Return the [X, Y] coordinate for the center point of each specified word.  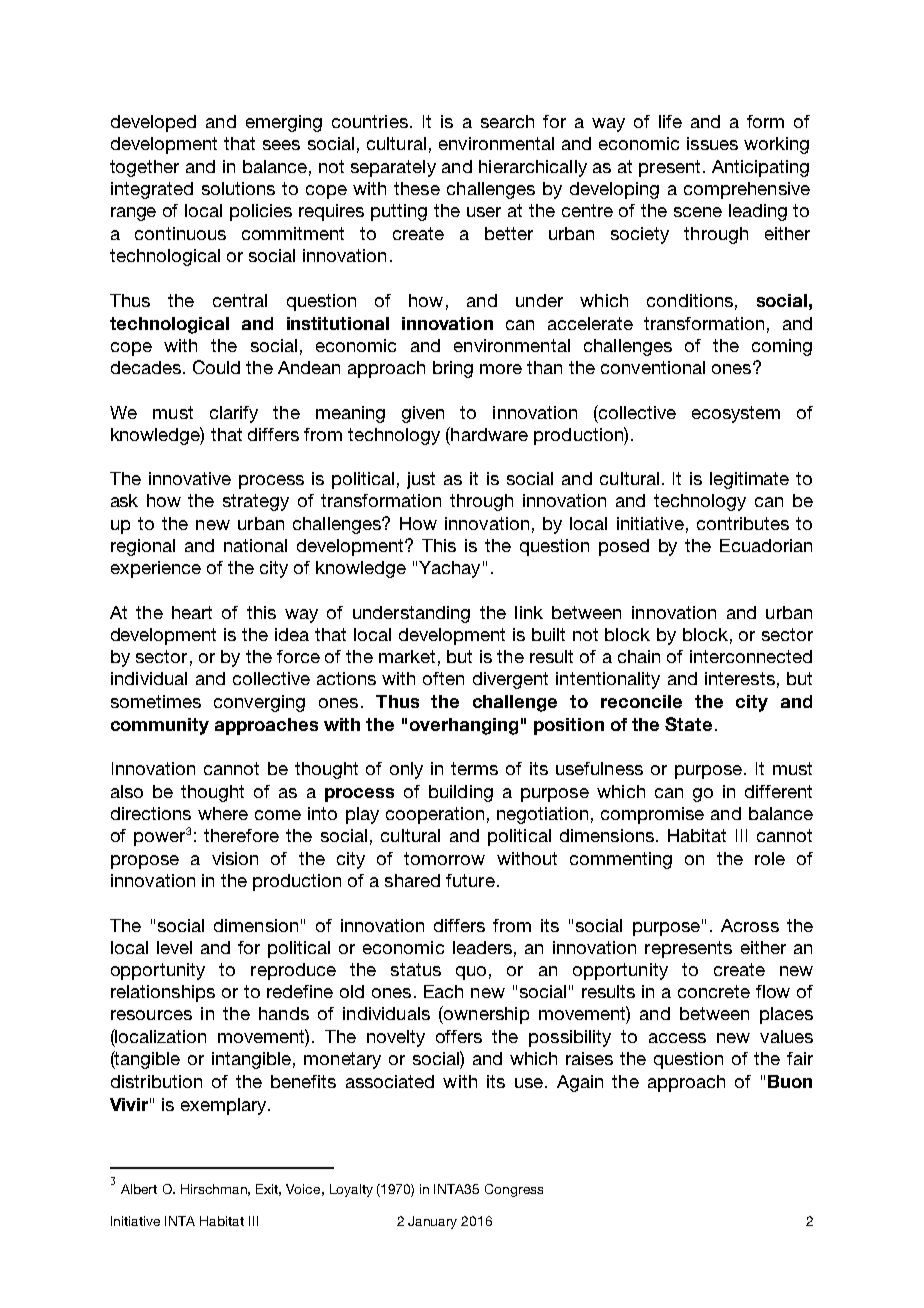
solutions [238, 188]
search [507, 121]
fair [800, 1058]
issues [712, 143]
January [432, 1222]
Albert [139, 1189]
